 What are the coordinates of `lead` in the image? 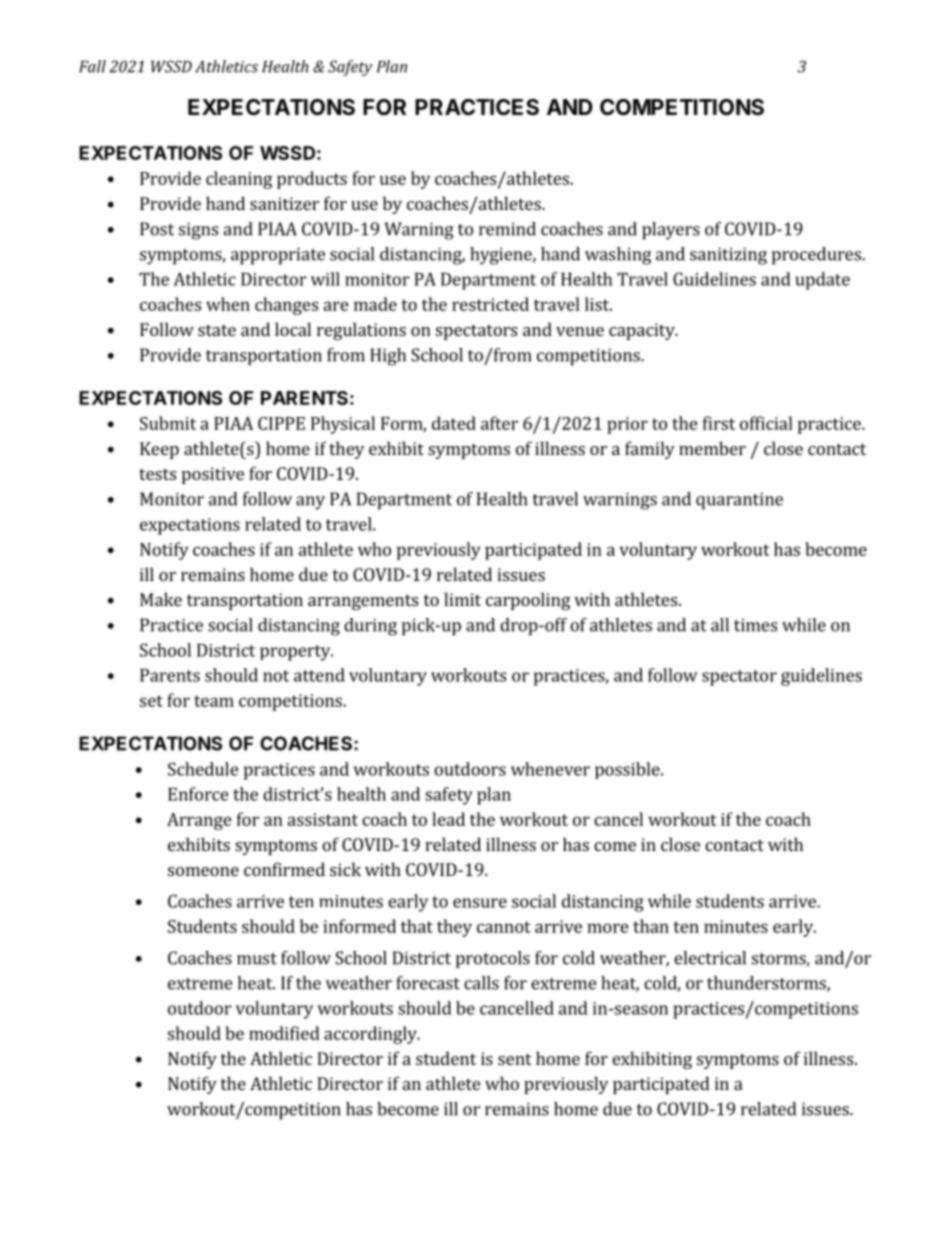 It's located at (448, 819).
